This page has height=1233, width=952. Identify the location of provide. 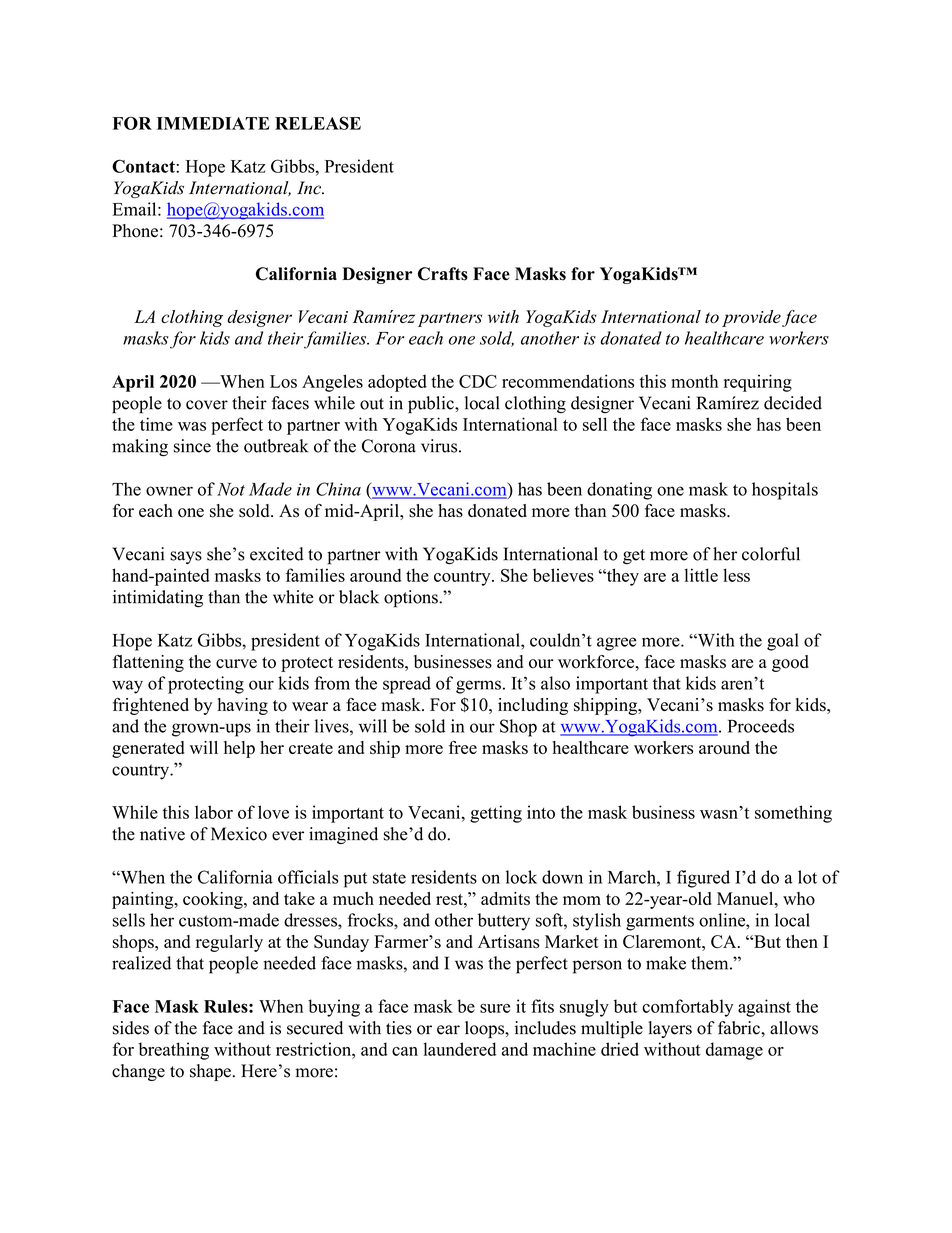
(751, 318).
